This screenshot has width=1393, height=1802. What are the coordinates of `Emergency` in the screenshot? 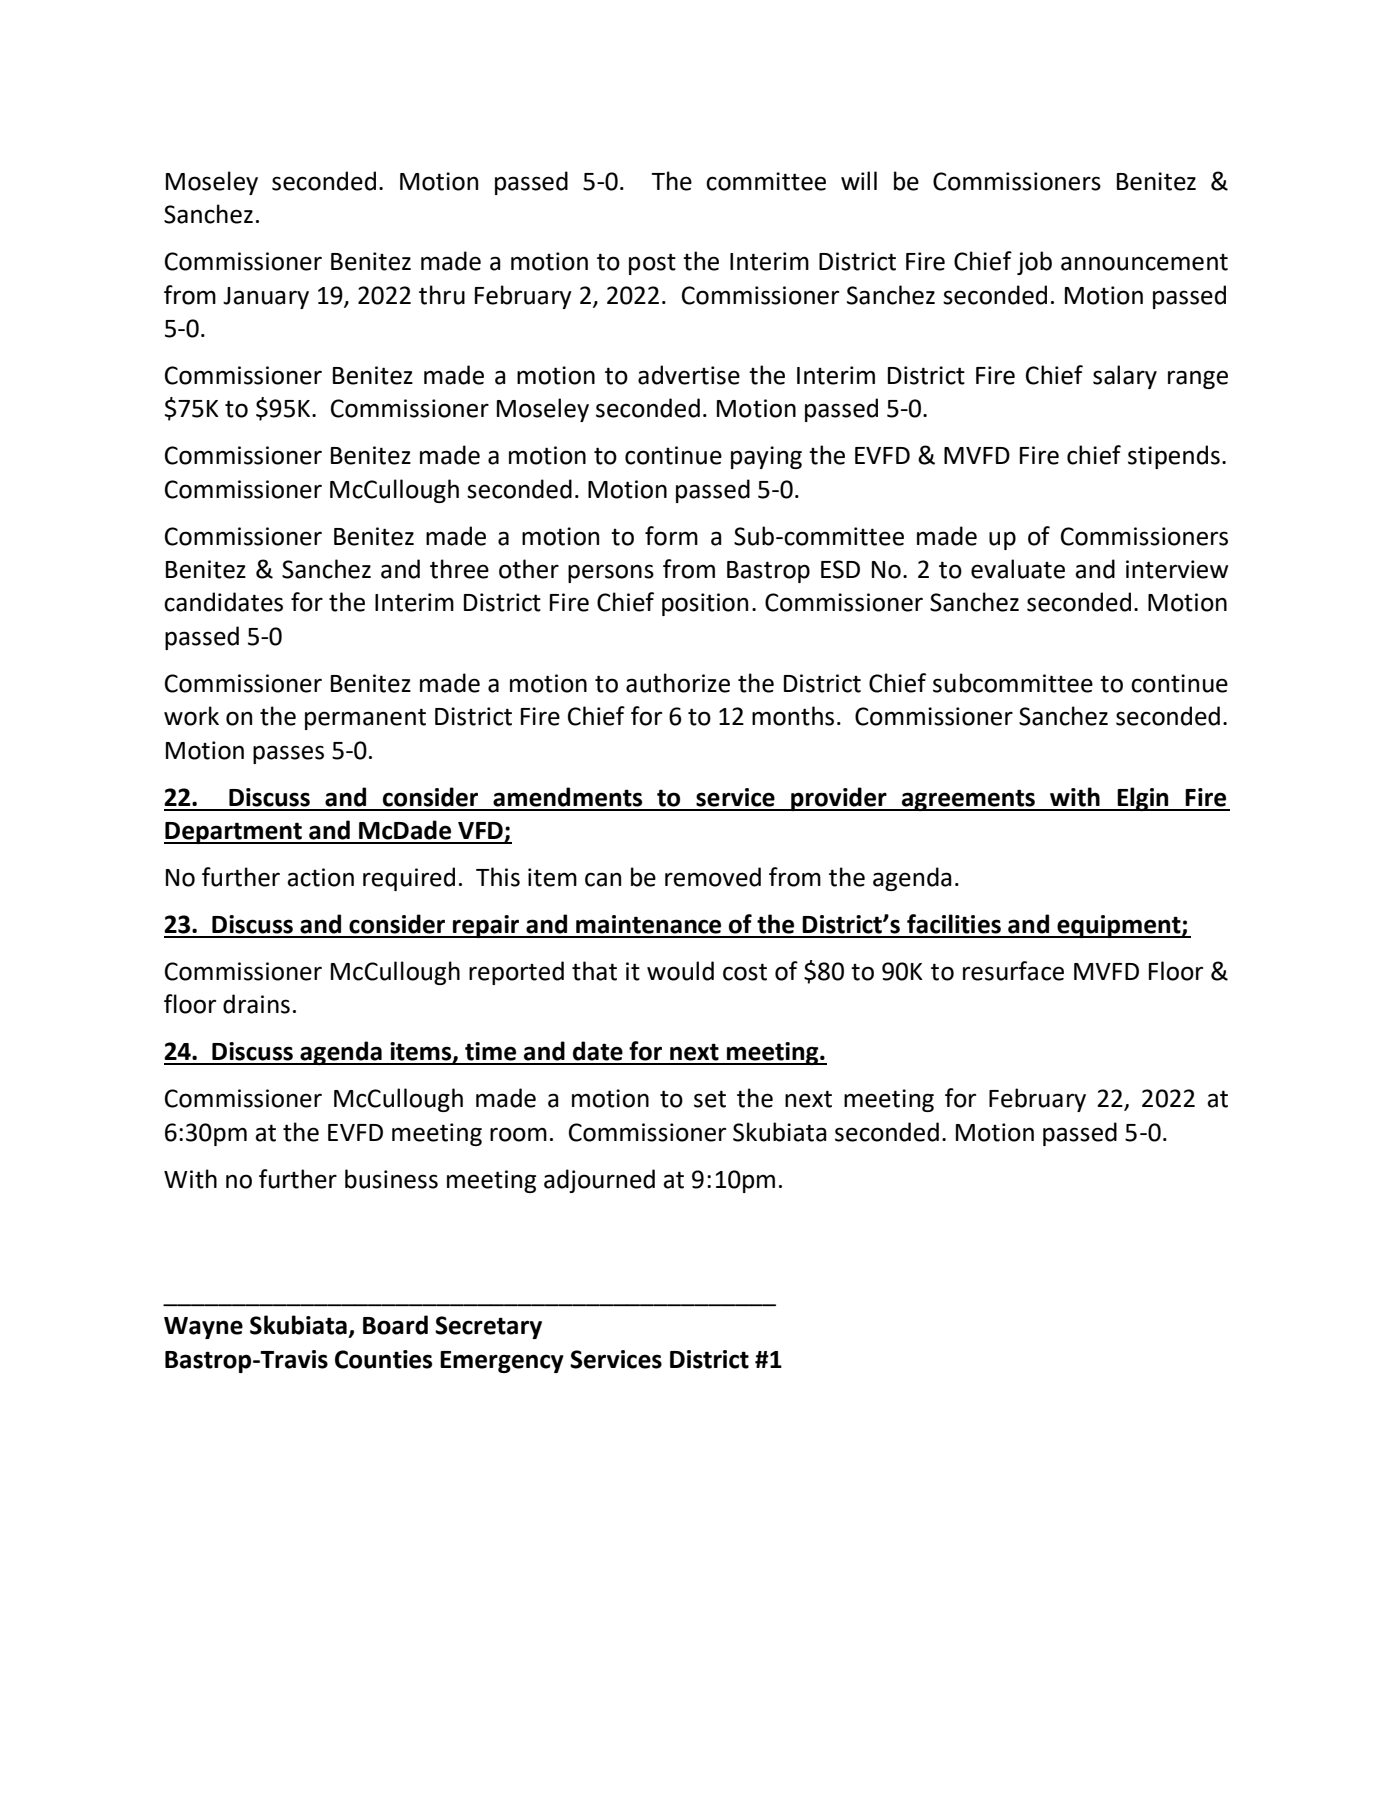 It's located at (502, 1362).
